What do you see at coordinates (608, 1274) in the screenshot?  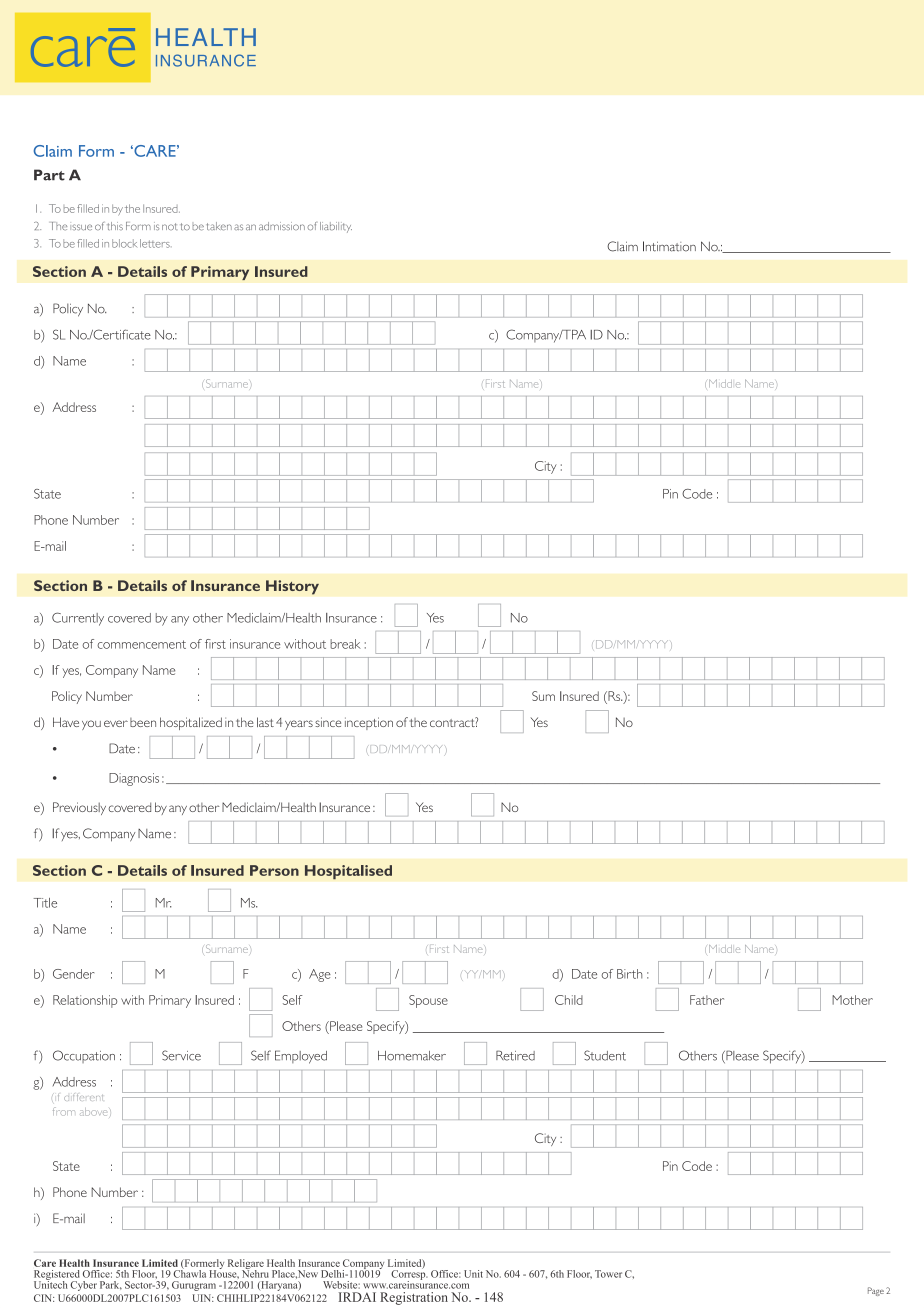 I see `Tower` at bounding box center [608, 1274].
